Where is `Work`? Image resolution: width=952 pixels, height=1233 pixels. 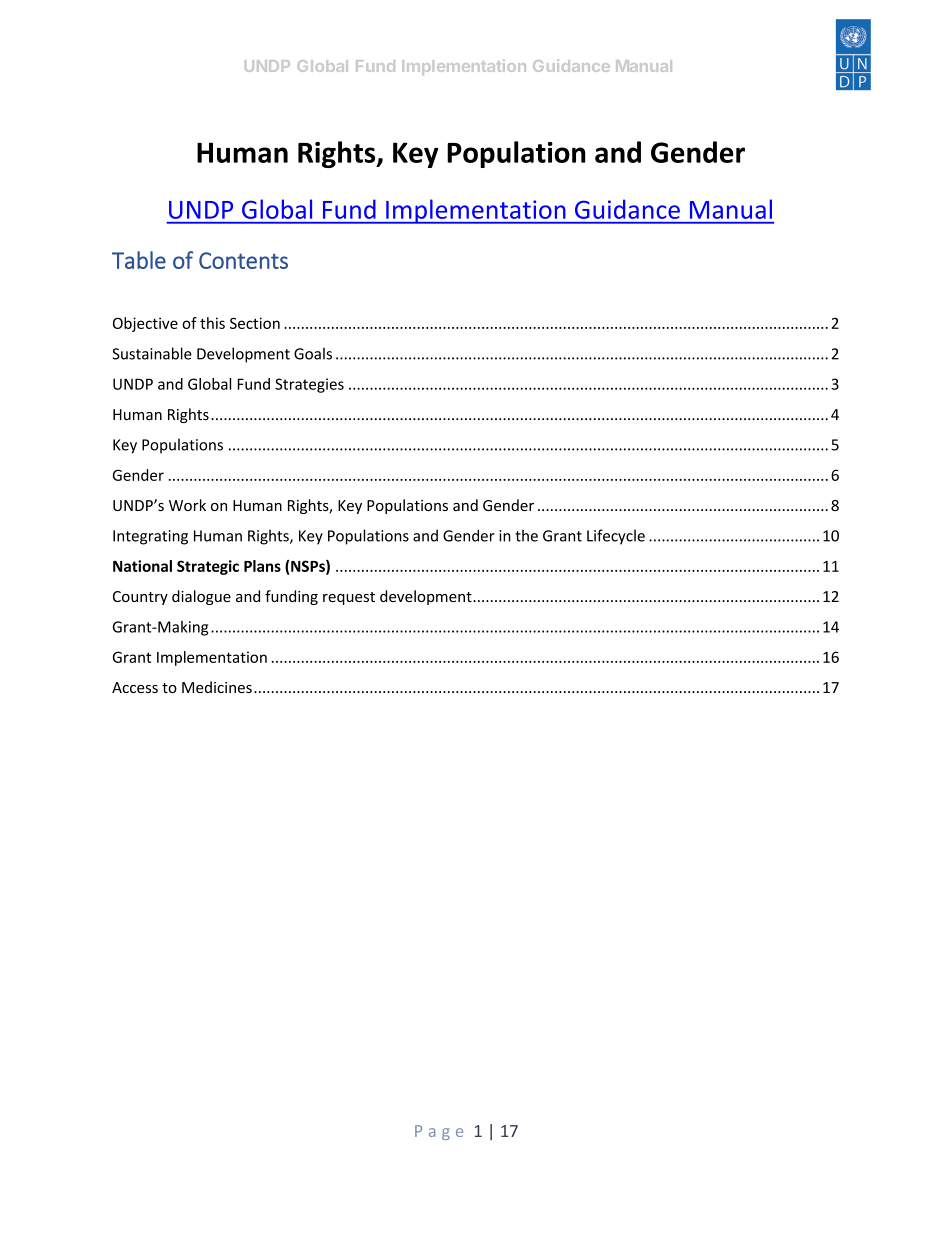
Work is located at coordinates (187, 505).
